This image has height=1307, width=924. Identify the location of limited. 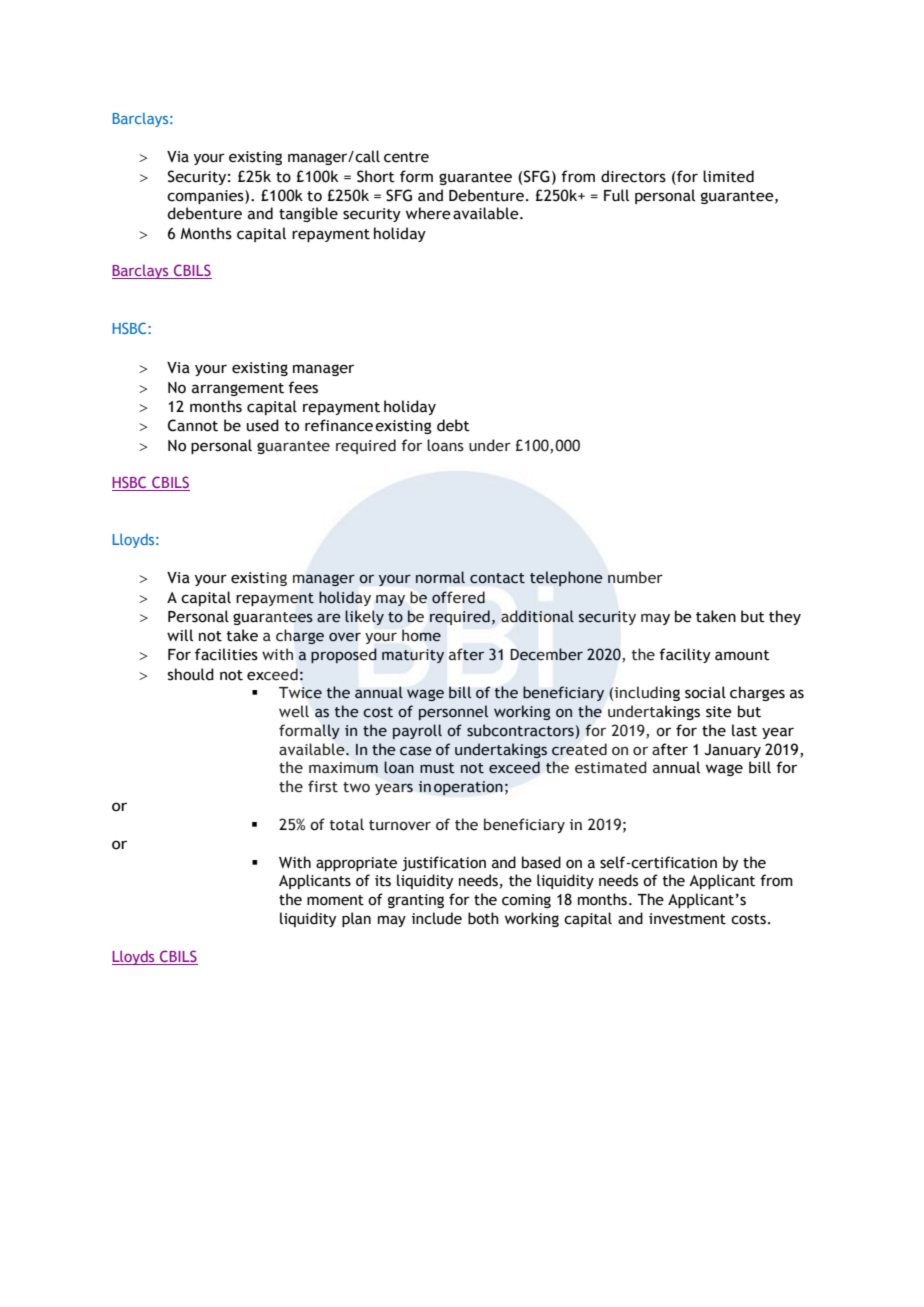
(728, 176).
